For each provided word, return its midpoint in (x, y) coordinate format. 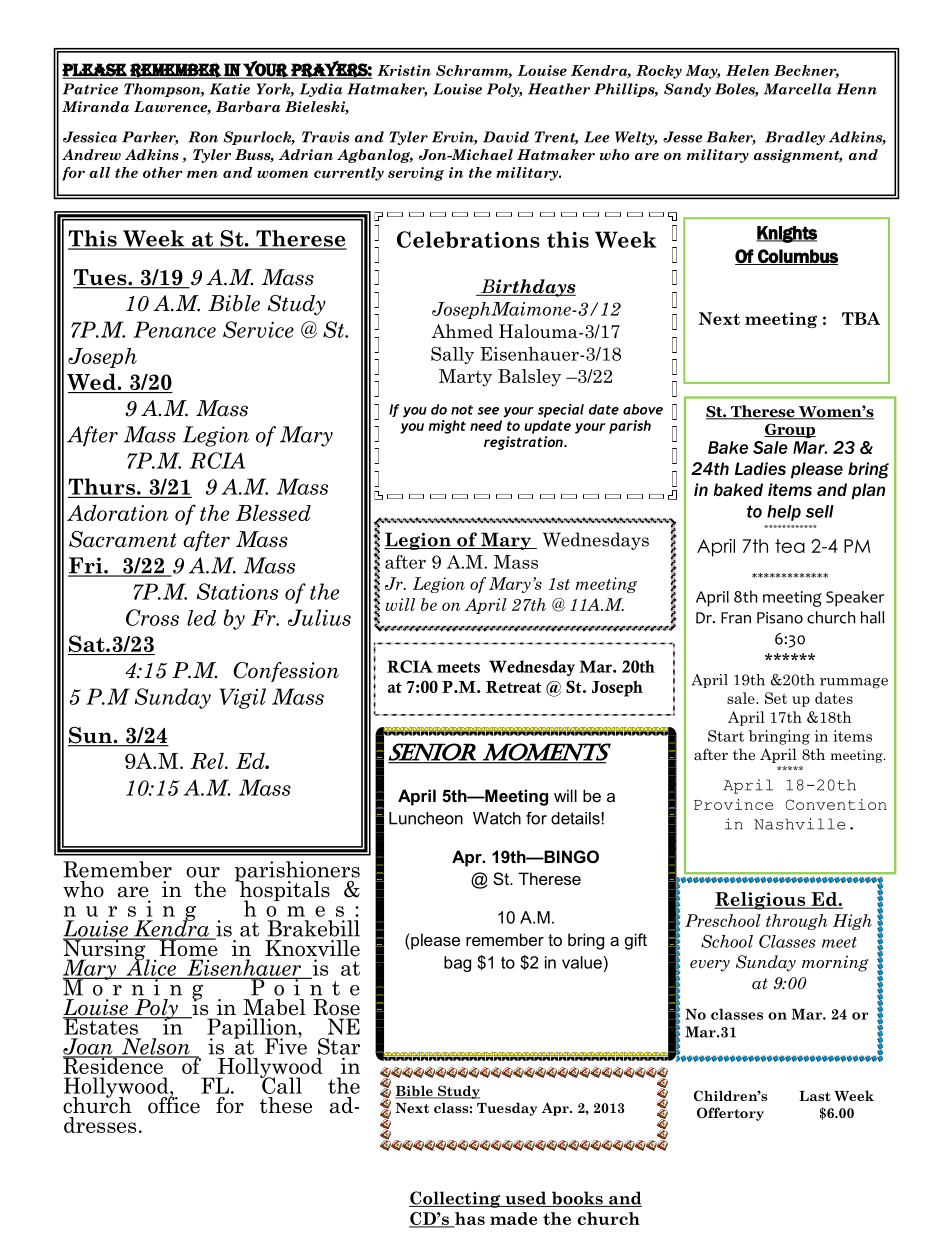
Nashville (799, 824)
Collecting (456, 1199)
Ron (203, 137)
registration (524, 443)
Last (815, 1096)
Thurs (101, 486)
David (506, 137)
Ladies (760, 469)
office (174, 1104)
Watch (497, 818)
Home (187, 947)
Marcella (797, 89)
